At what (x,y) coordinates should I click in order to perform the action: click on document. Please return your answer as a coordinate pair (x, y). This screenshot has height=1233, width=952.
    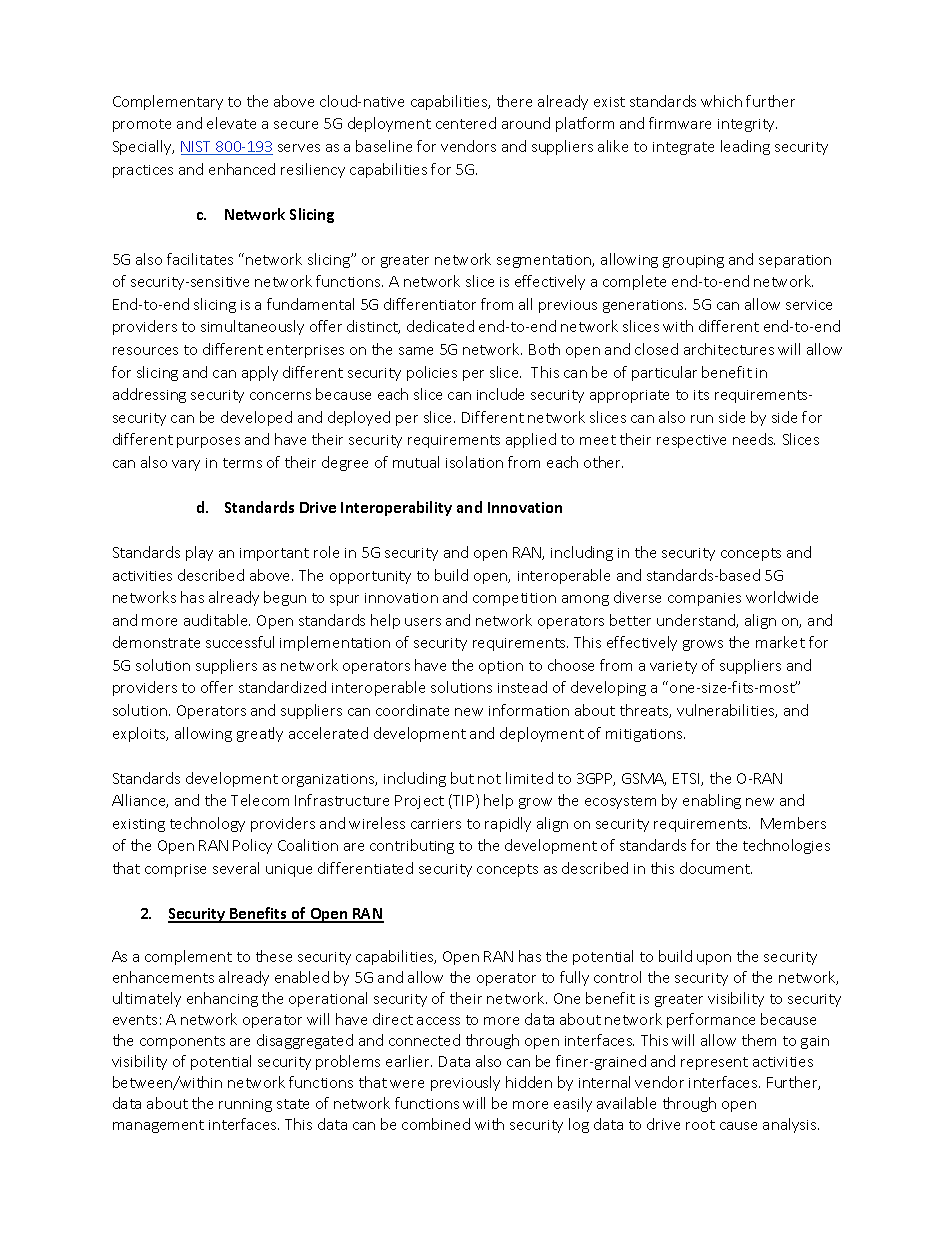
    Looking at the image, I should click on (716, 868).
